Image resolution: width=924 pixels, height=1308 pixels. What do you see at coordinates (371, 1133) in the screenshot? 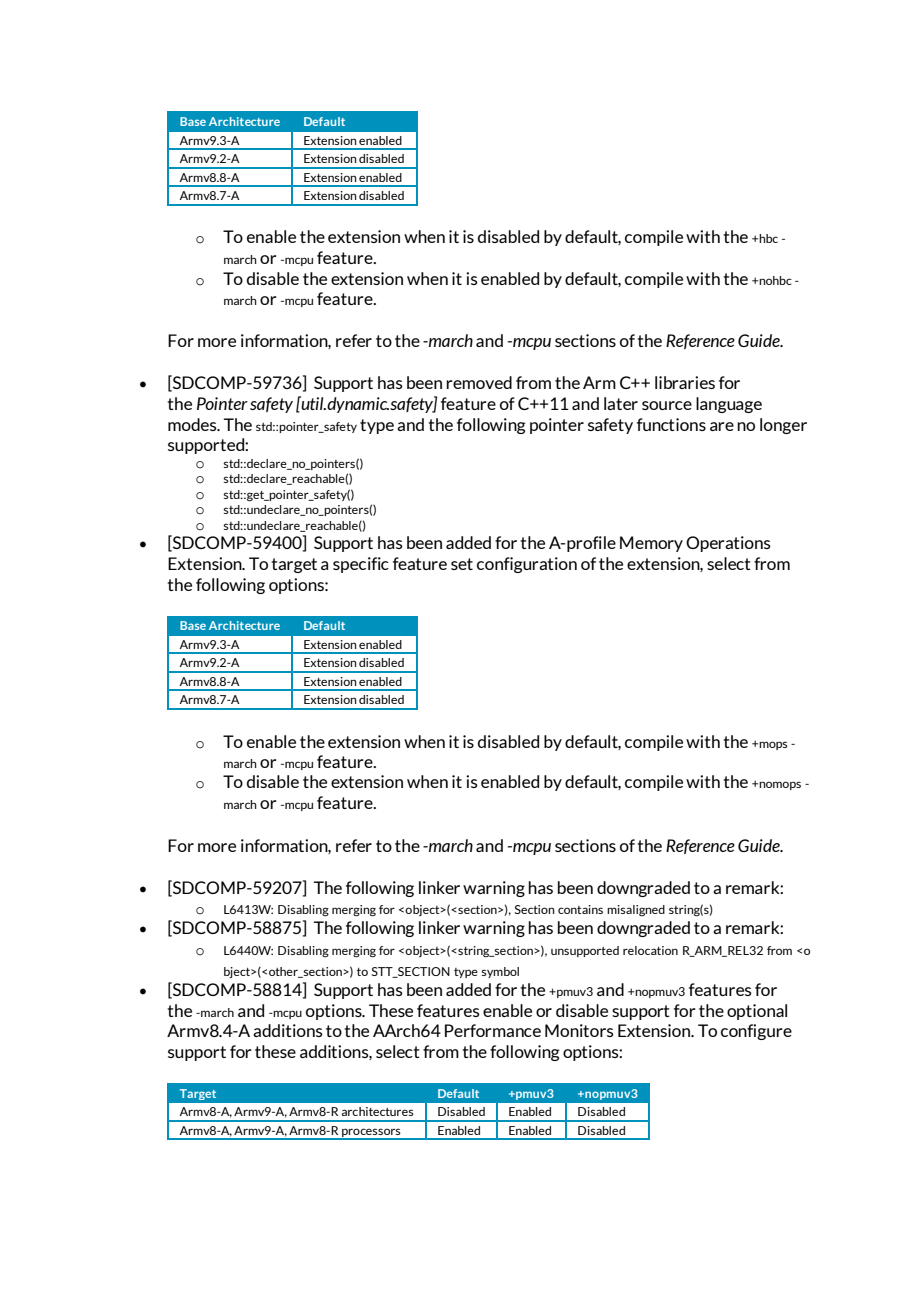
I see `processors` at bounding box center [371, 1133].
